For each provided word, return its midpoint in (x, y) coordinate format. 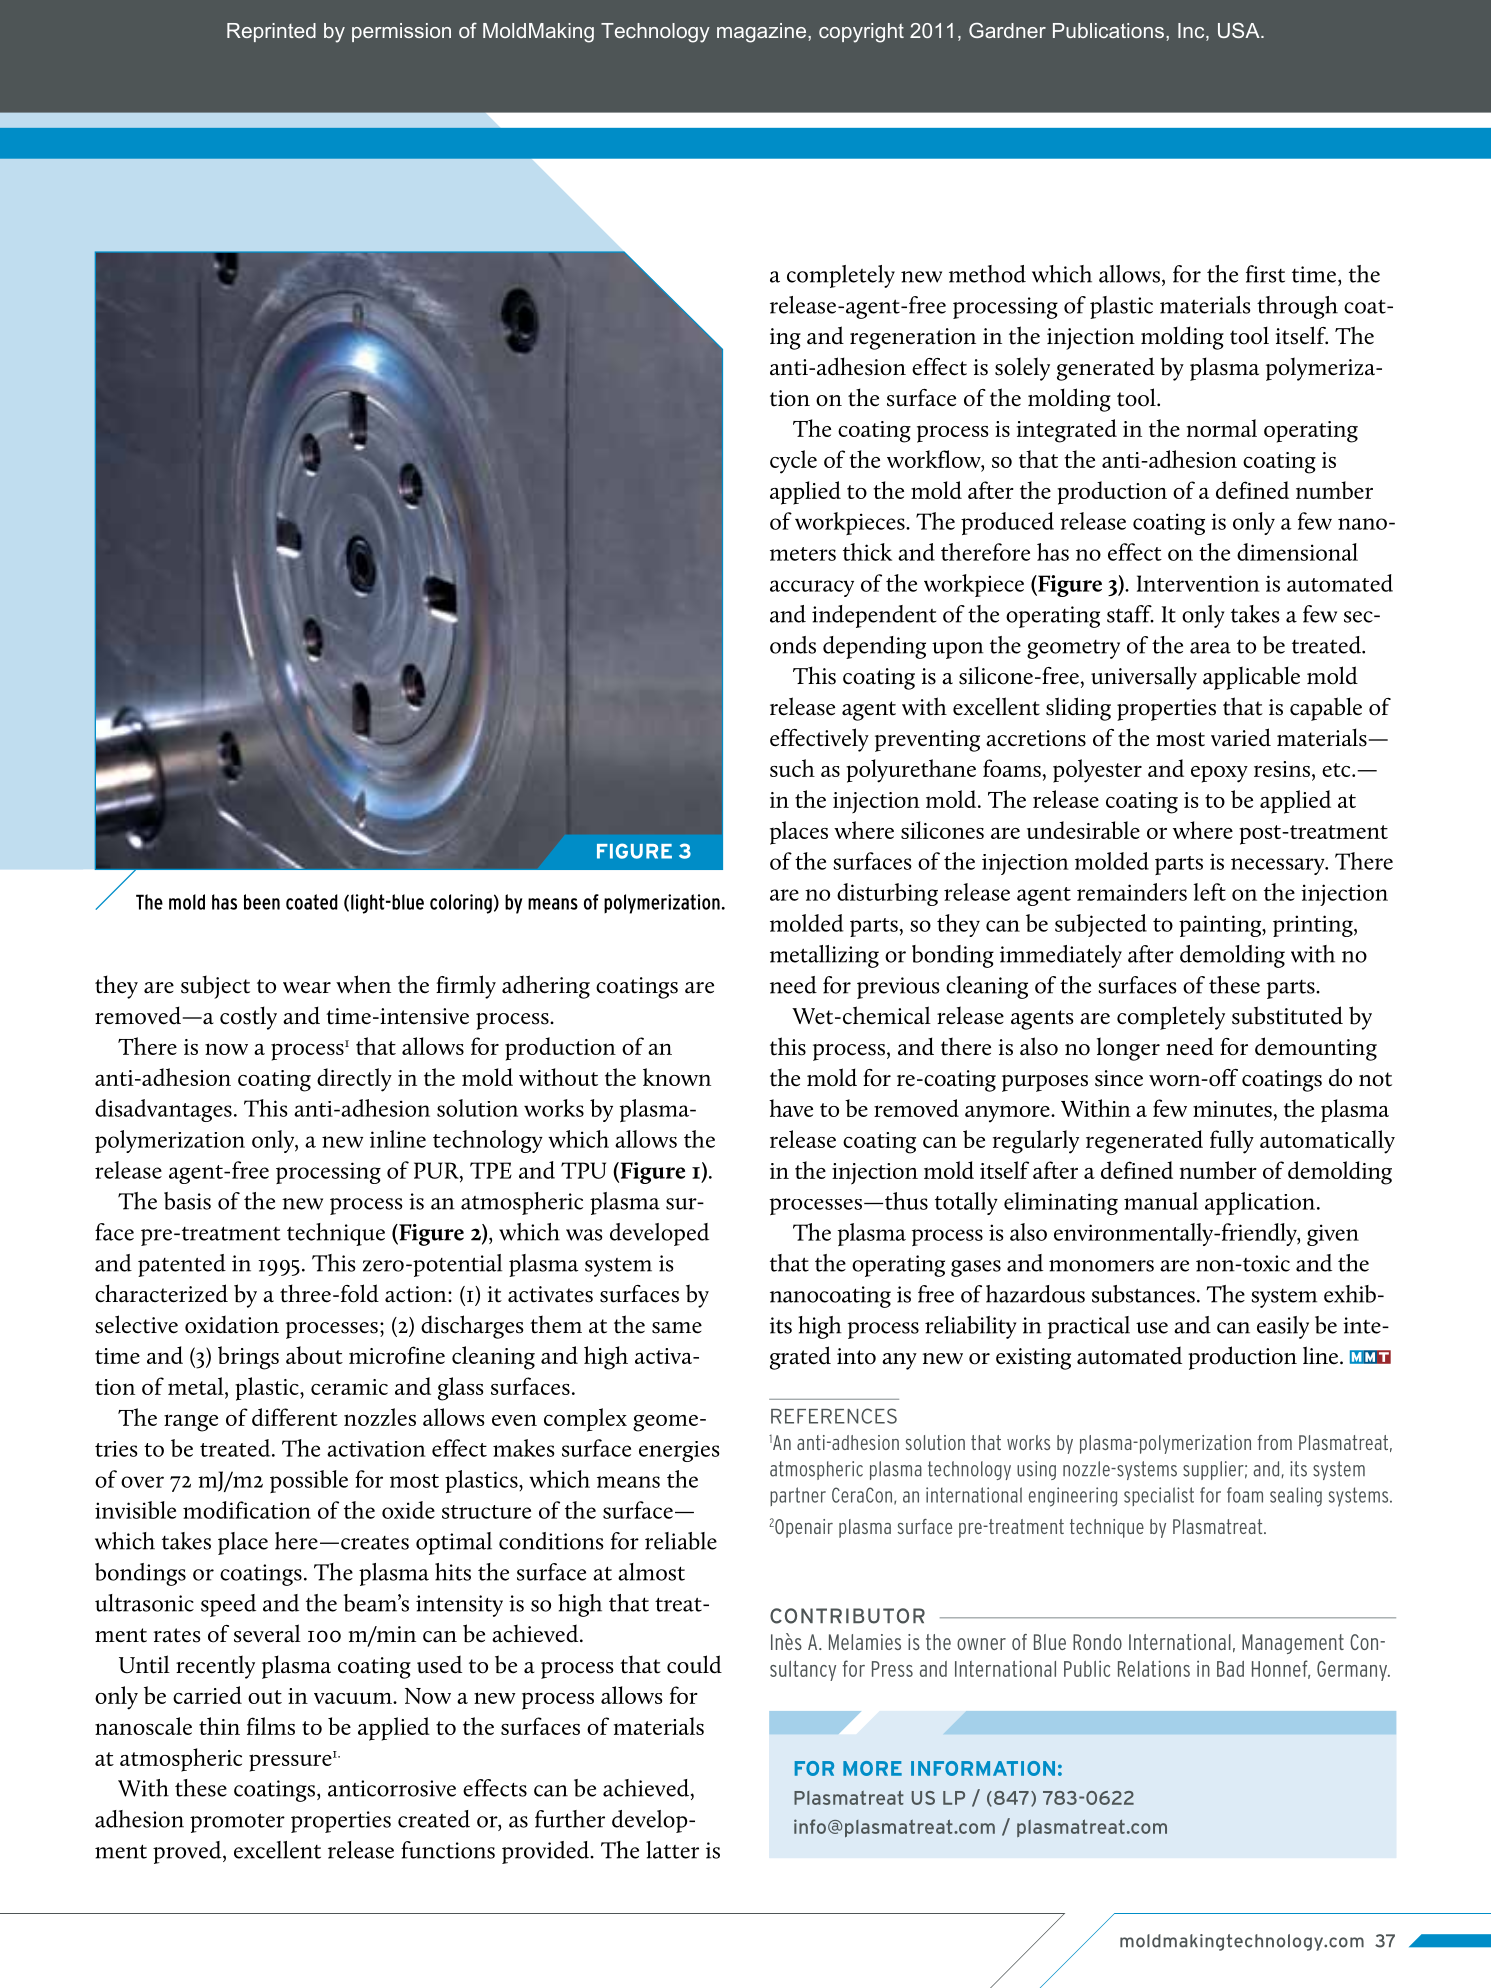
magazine (761, 33)
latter (672, 1850)
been (262, 902)
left (1209, 892)
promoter (237, 1823)
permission (401, 32)
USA (1240, 30)
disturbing (887, 894)
